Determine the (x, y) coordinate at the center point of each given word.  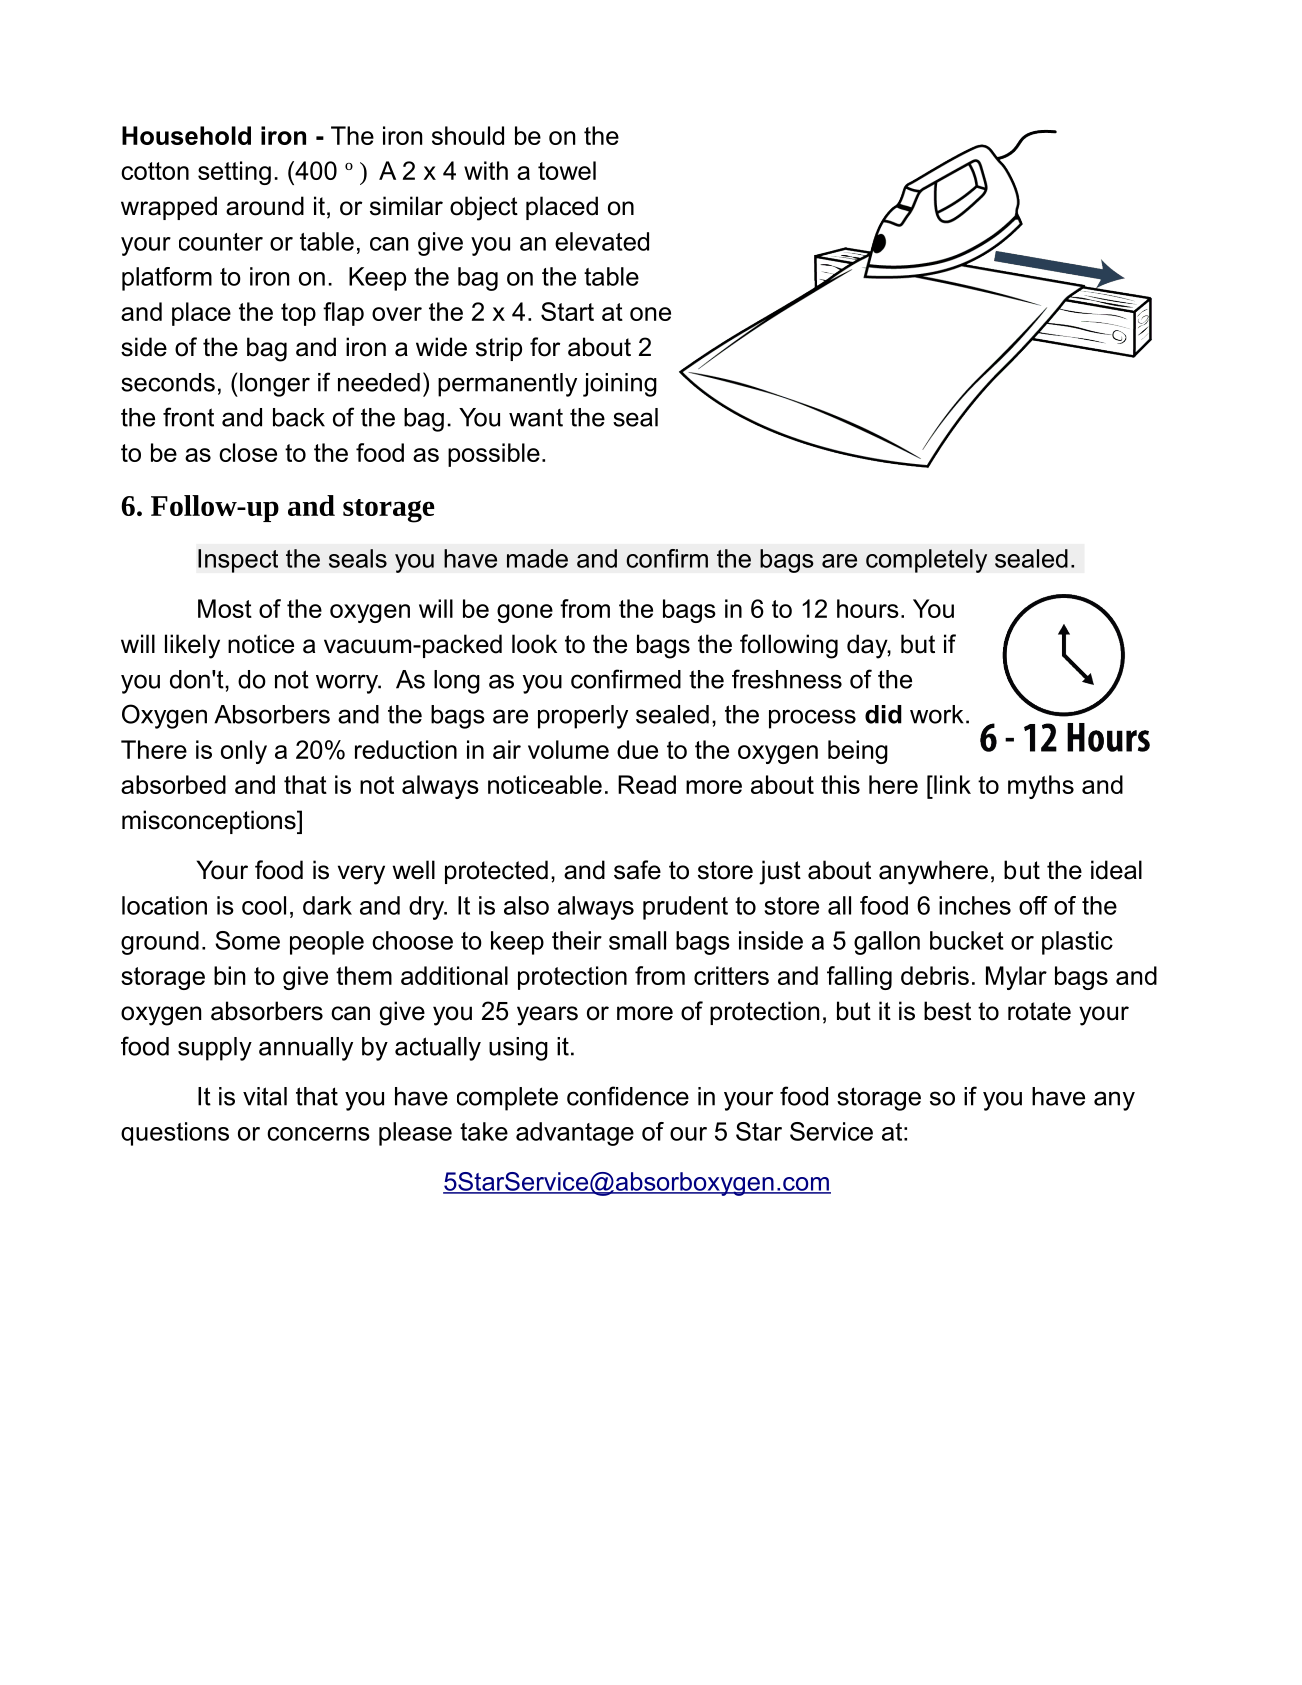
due (637, 749)
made (537, 558)
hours (868, 608)
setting (234, 173)
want (536, 418)
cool (264, 905)
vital (265, 1096)
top (298, 314)
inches (975, 905)
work (936, 714)
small (637, 940)
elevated (602, 241)
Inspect (238, 561)
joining (620, 385)
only (244, 752)
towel (567, 170)
